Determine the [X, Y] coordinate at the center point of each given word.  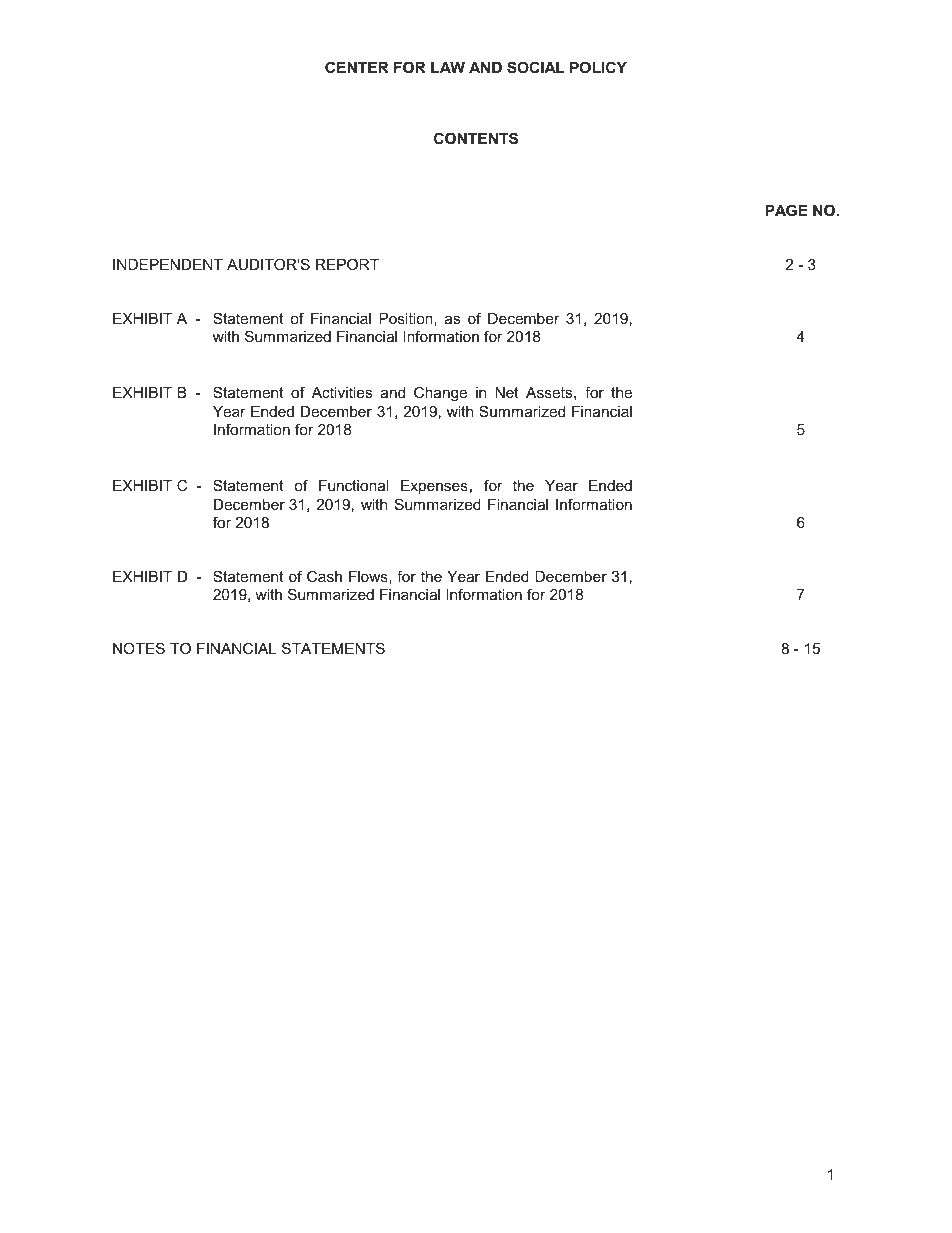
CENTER [357, 67]
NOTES [139, 648]
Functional [353, 485]
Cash [324, 576]
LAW [448, 67]
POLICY [598, 67]
